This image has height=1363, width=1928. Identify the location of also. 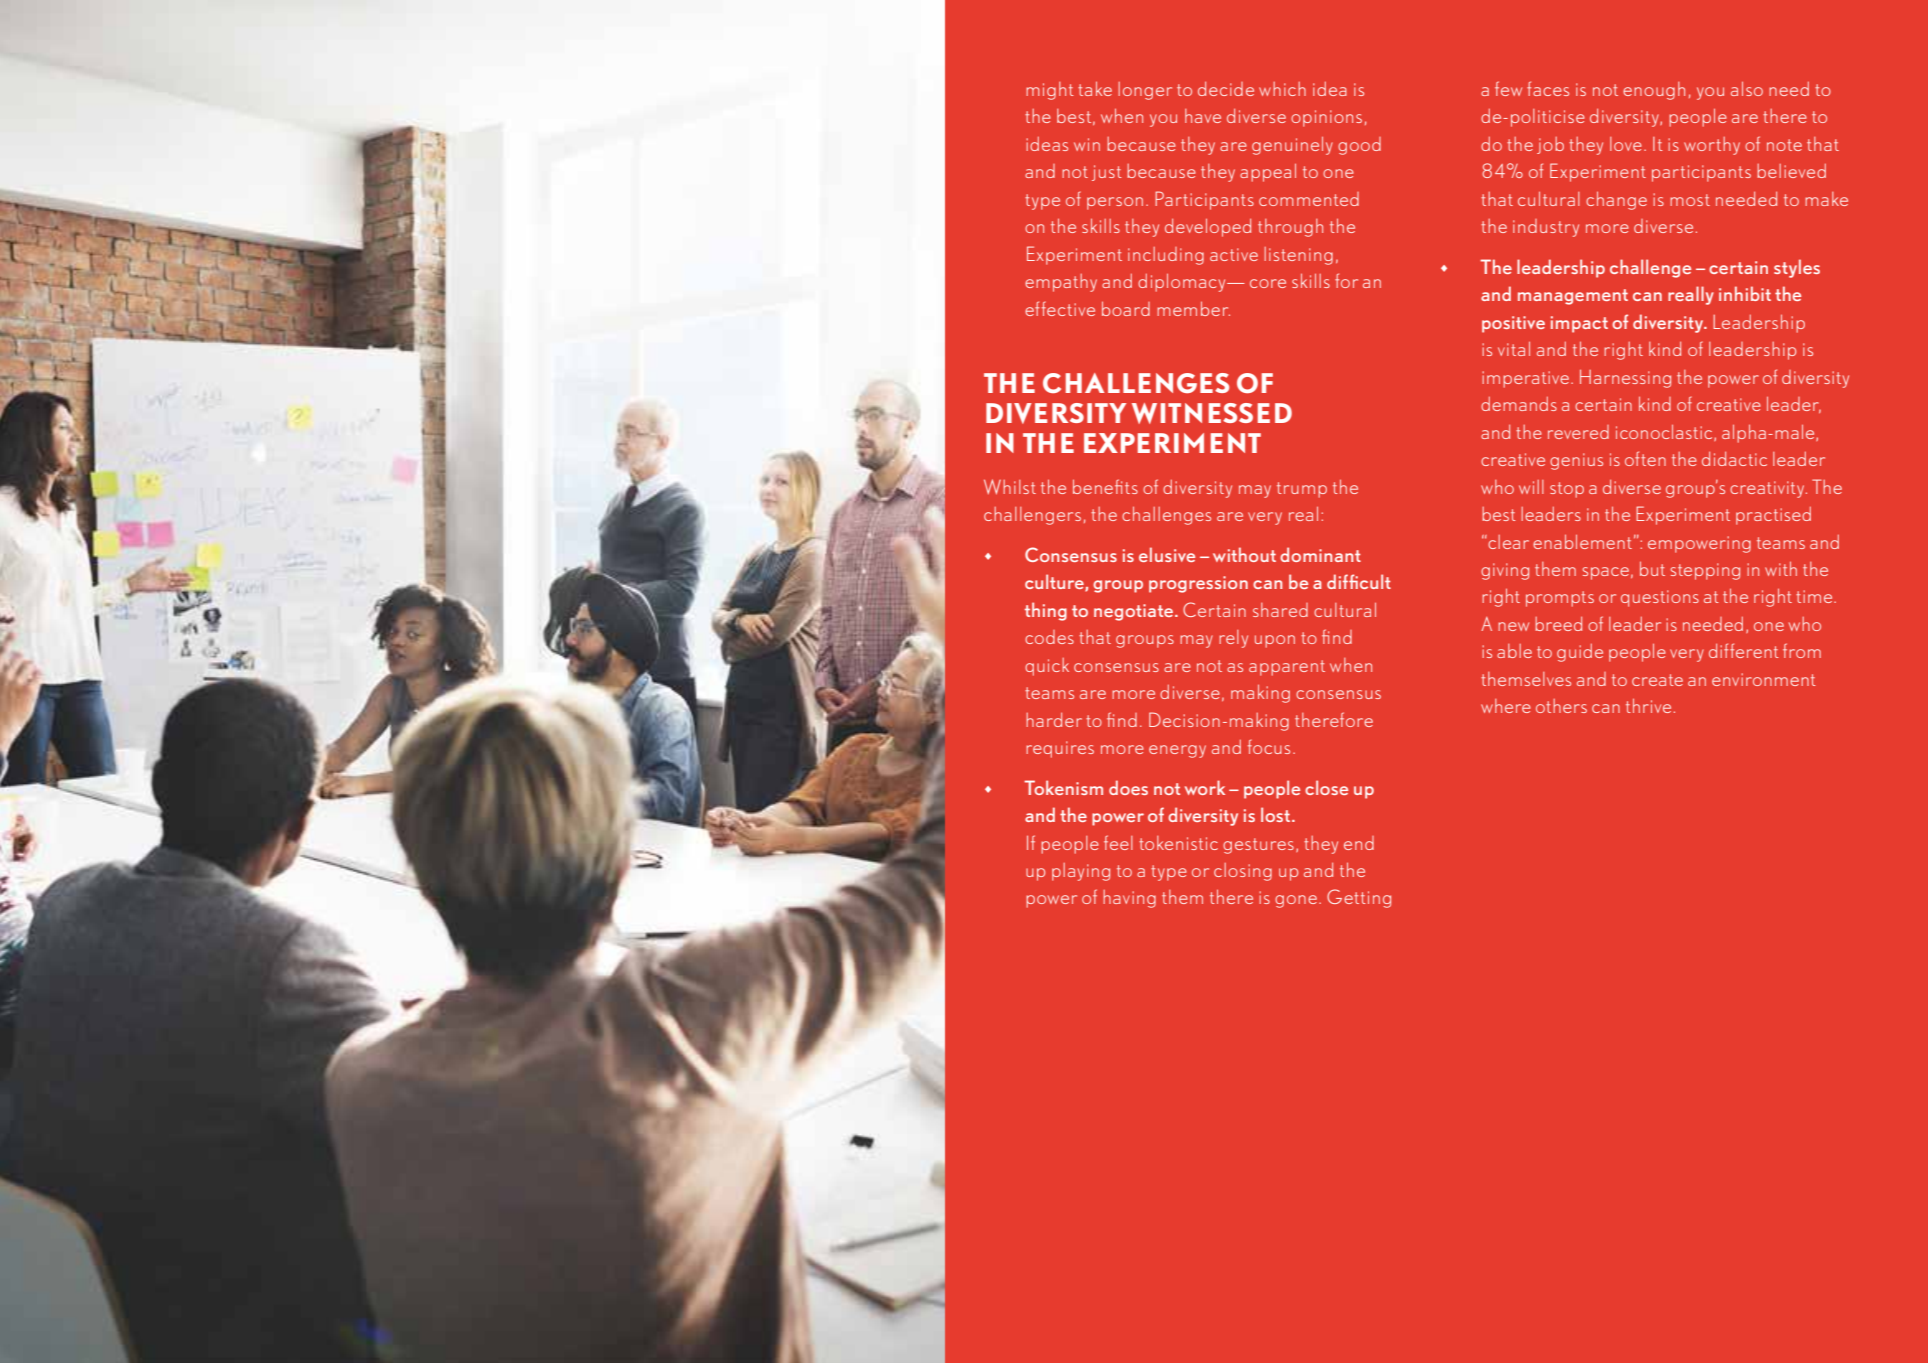
(1747, 89).
